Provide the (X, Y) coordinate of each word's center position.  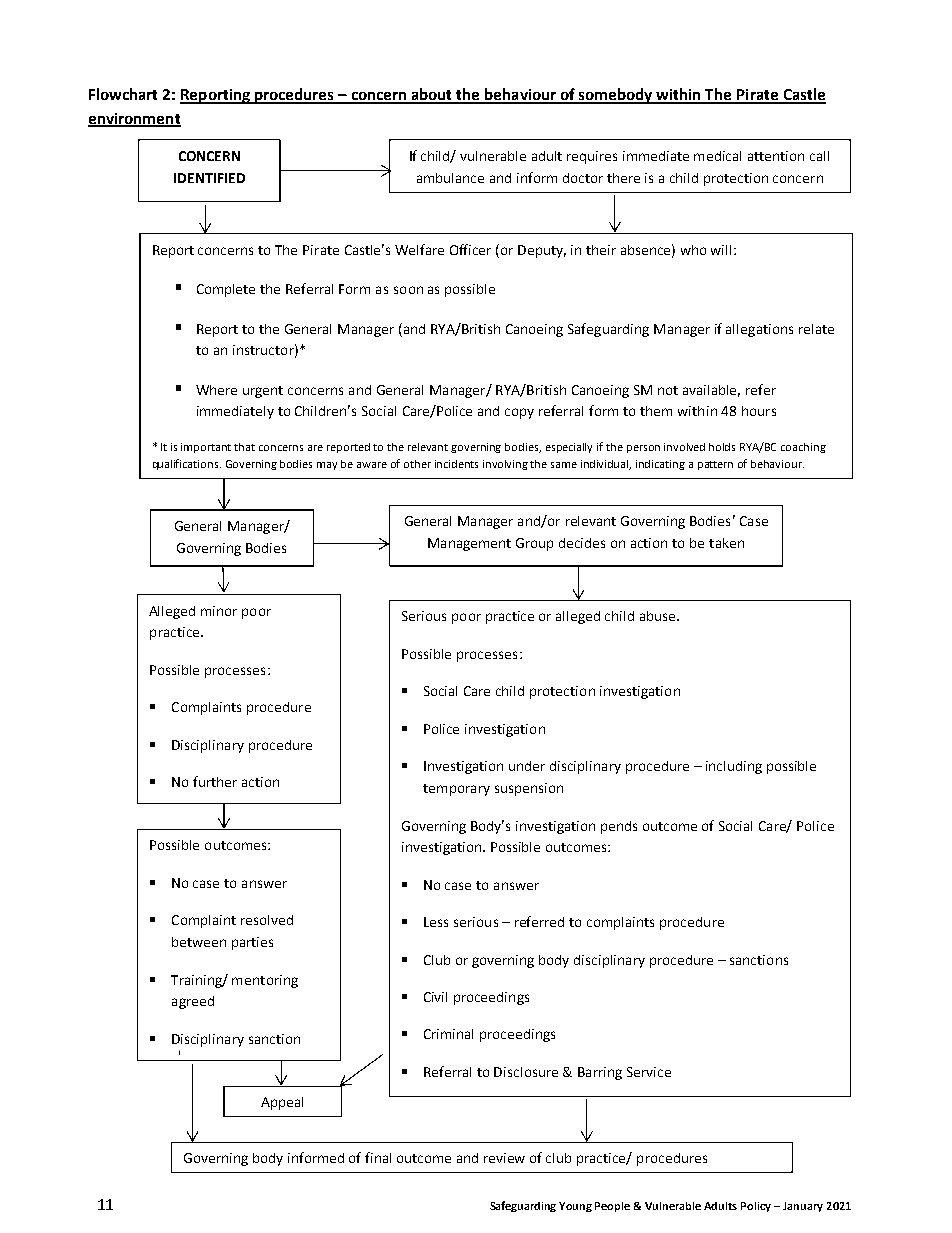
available (711, 391)
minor (219, 611)
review (504, 1158)
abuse (659, 616)
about (432, 95)
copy (519, 413)
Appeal (282, 1103)
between (199, 942)
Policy (756, 1207)
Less (436, 922)
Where (216, 390)
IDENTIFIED (209, 178)
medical (717, 156)
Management (469, 544)
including (734, 767)
